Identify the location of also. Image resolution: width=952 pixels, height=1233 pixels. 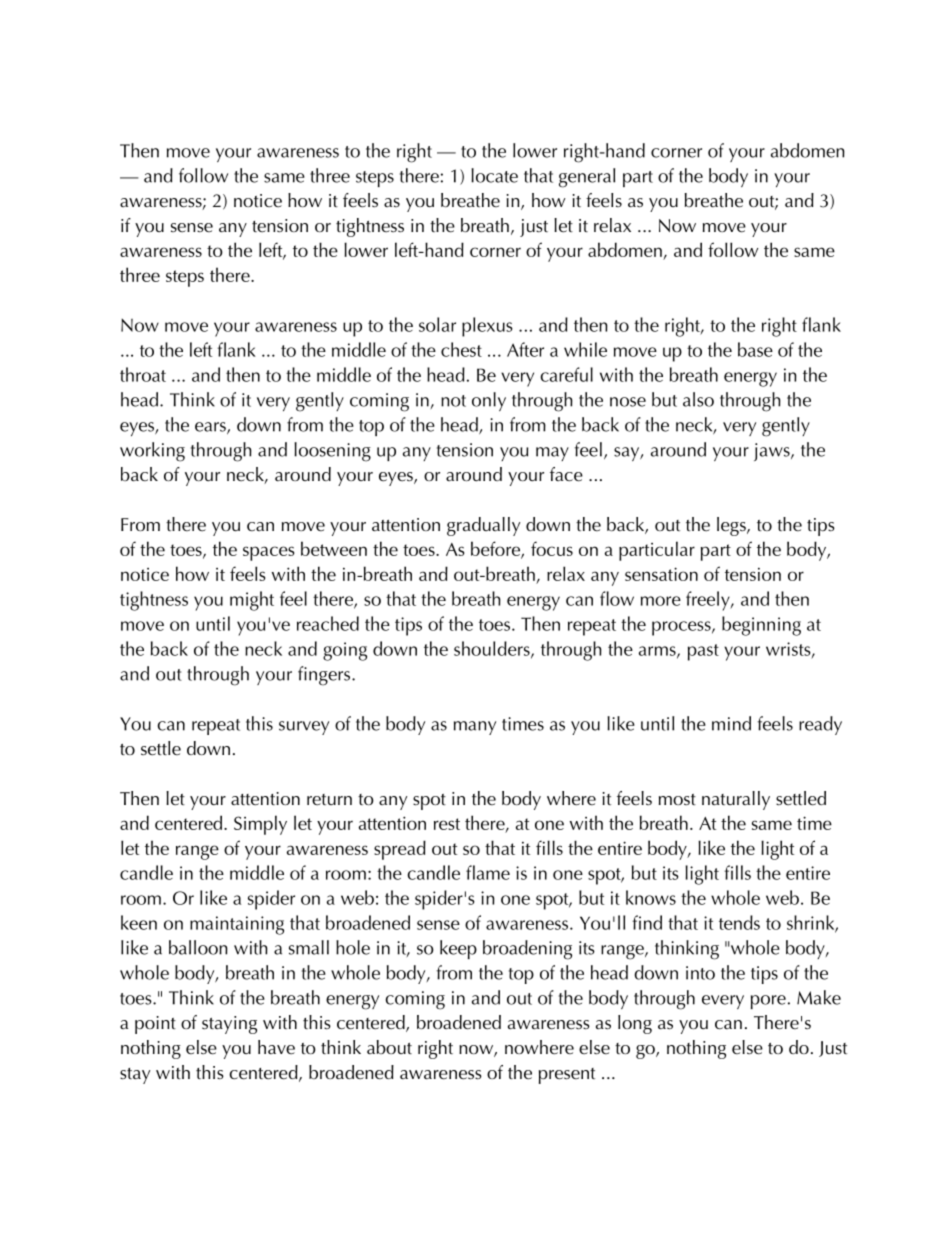
(698, 399).
